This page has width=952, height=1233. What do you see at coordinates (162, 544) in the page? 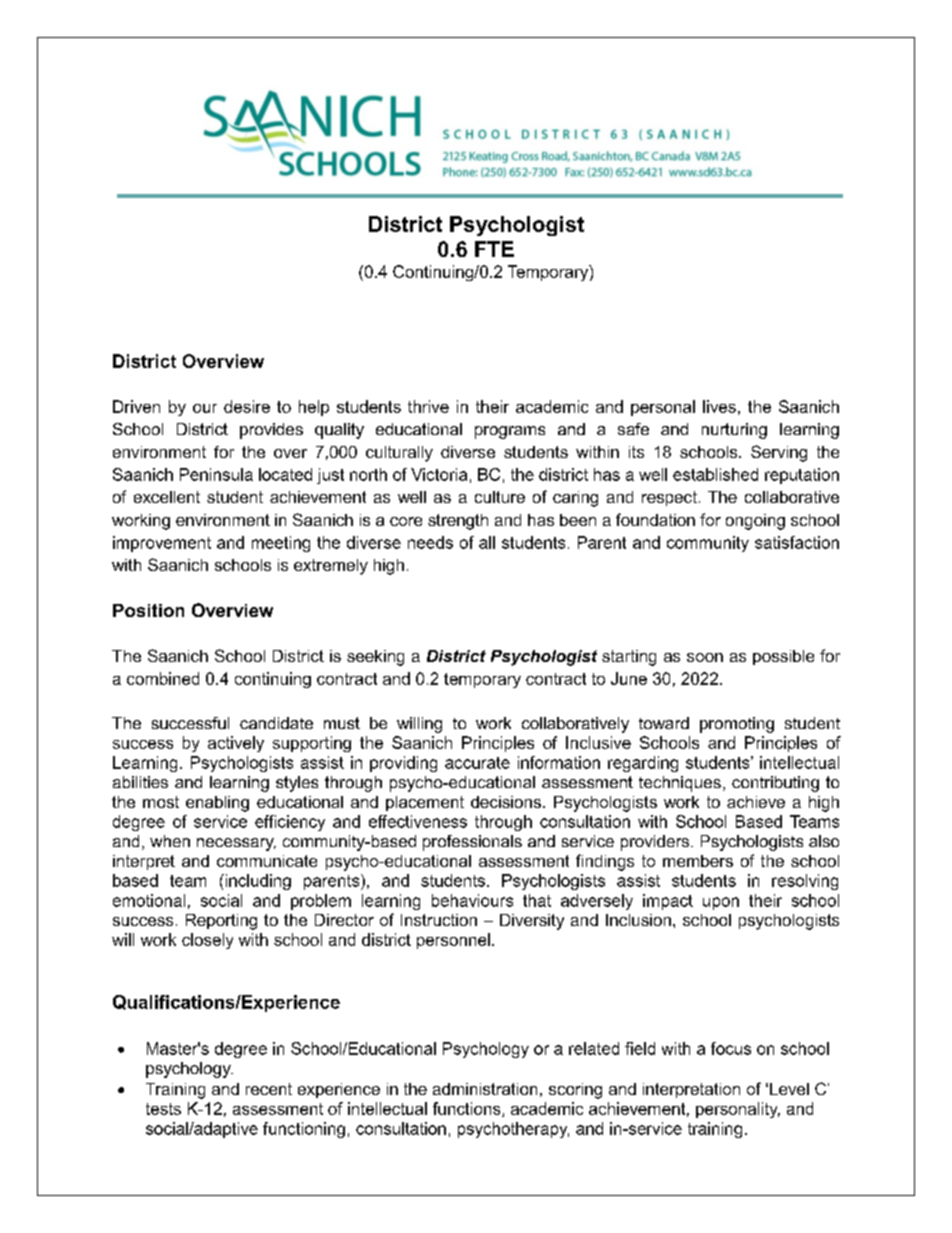
I see `improvement` at bounding box center [162, 544].
